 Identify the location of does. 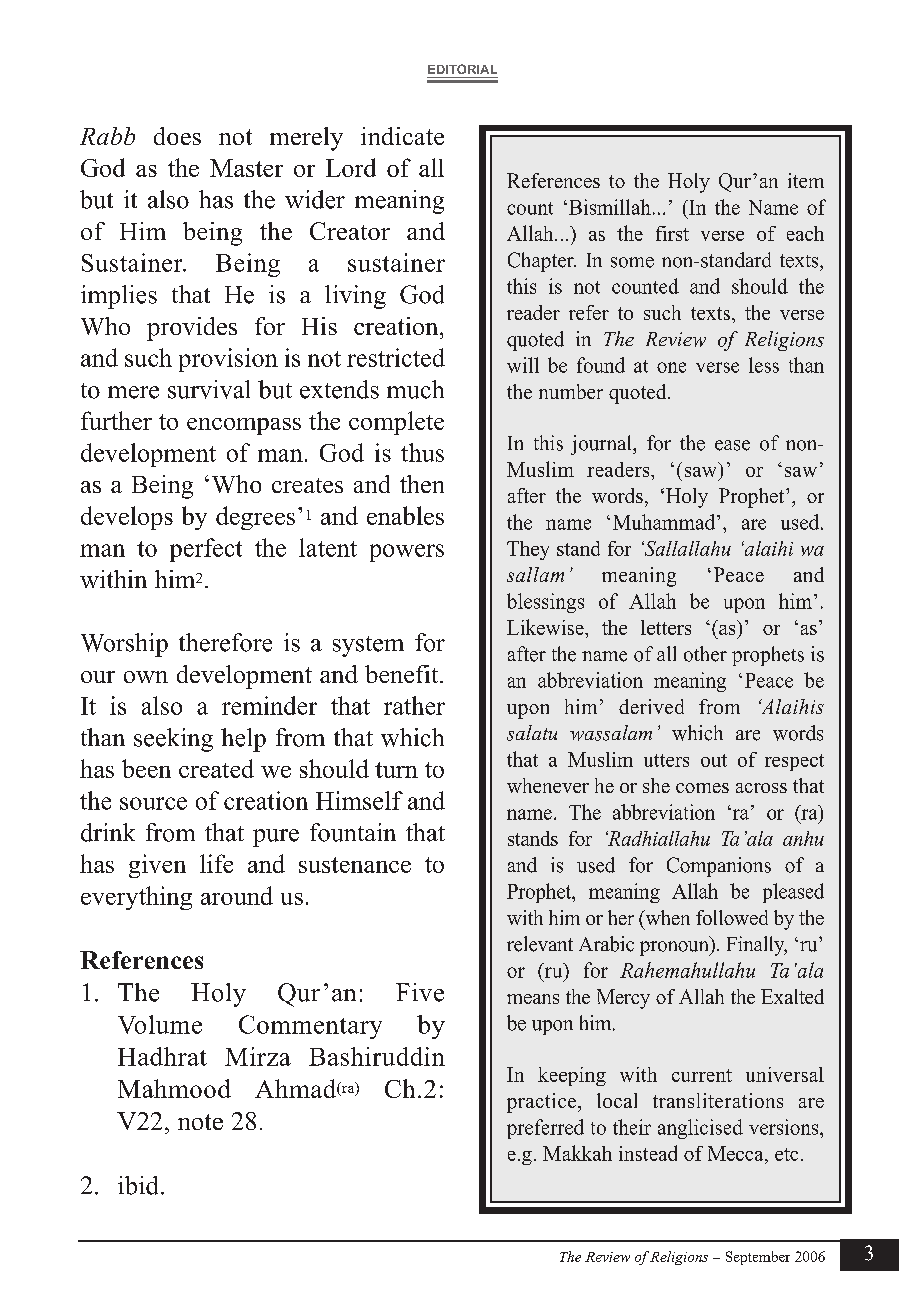
(177, 136).
